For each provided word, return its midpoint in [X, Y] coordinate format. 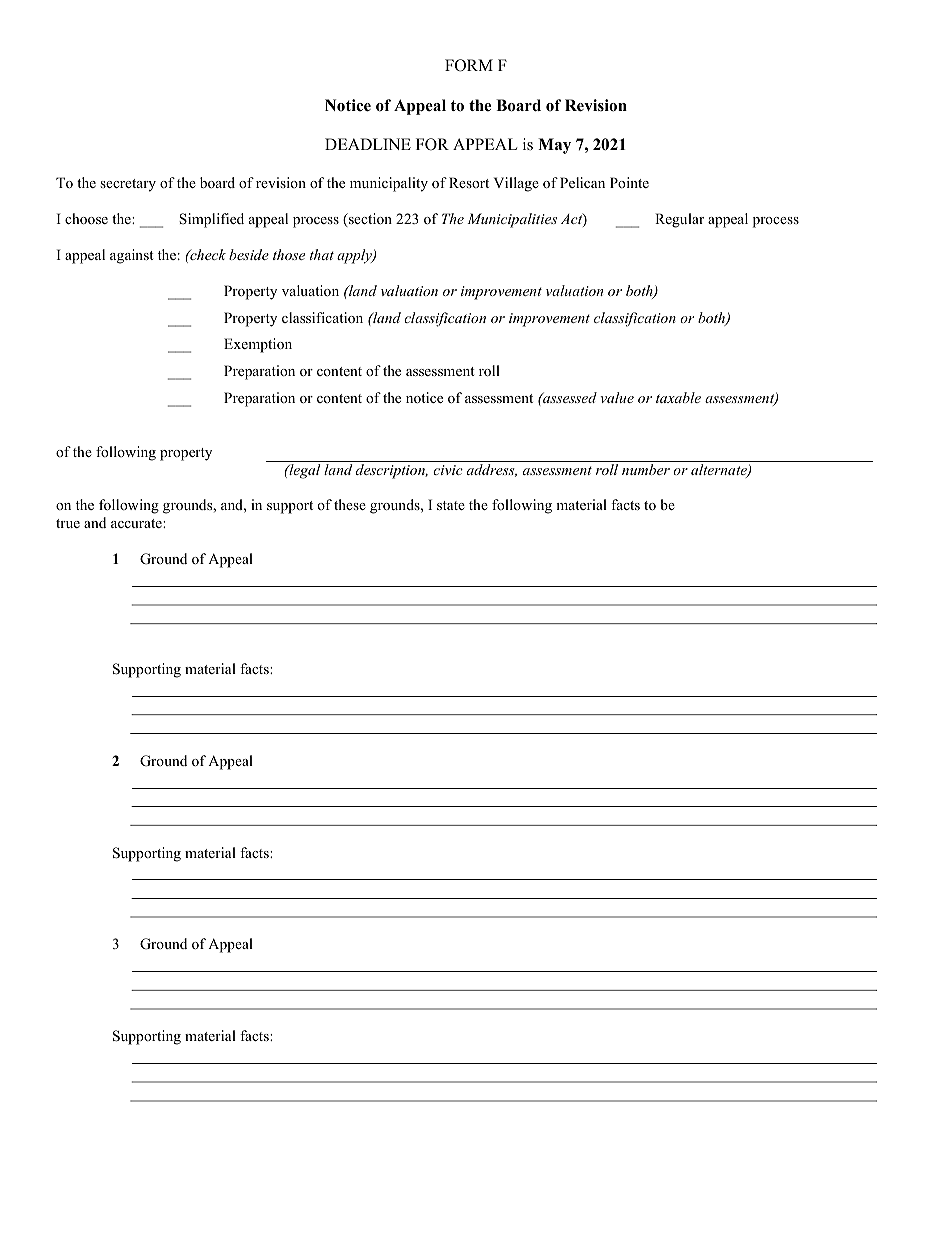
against [131, 256]
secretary [128, 185]
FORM [469, 65]
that [322, 254]
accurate [137, 523]
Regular [679, 220]
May [554, 146]
